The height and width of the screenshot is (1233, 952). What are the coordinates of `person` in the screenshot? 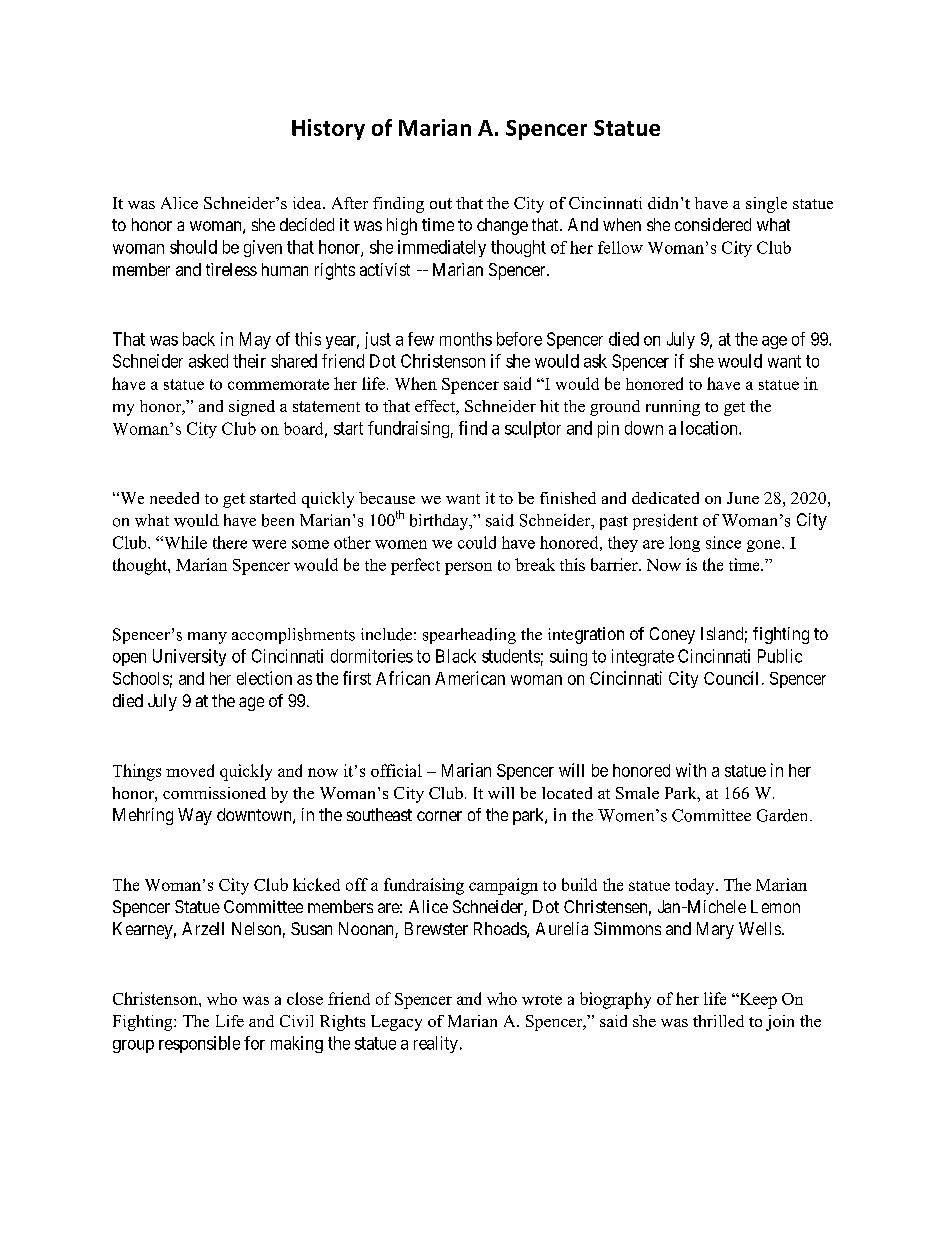 It's located at (468, 568).
